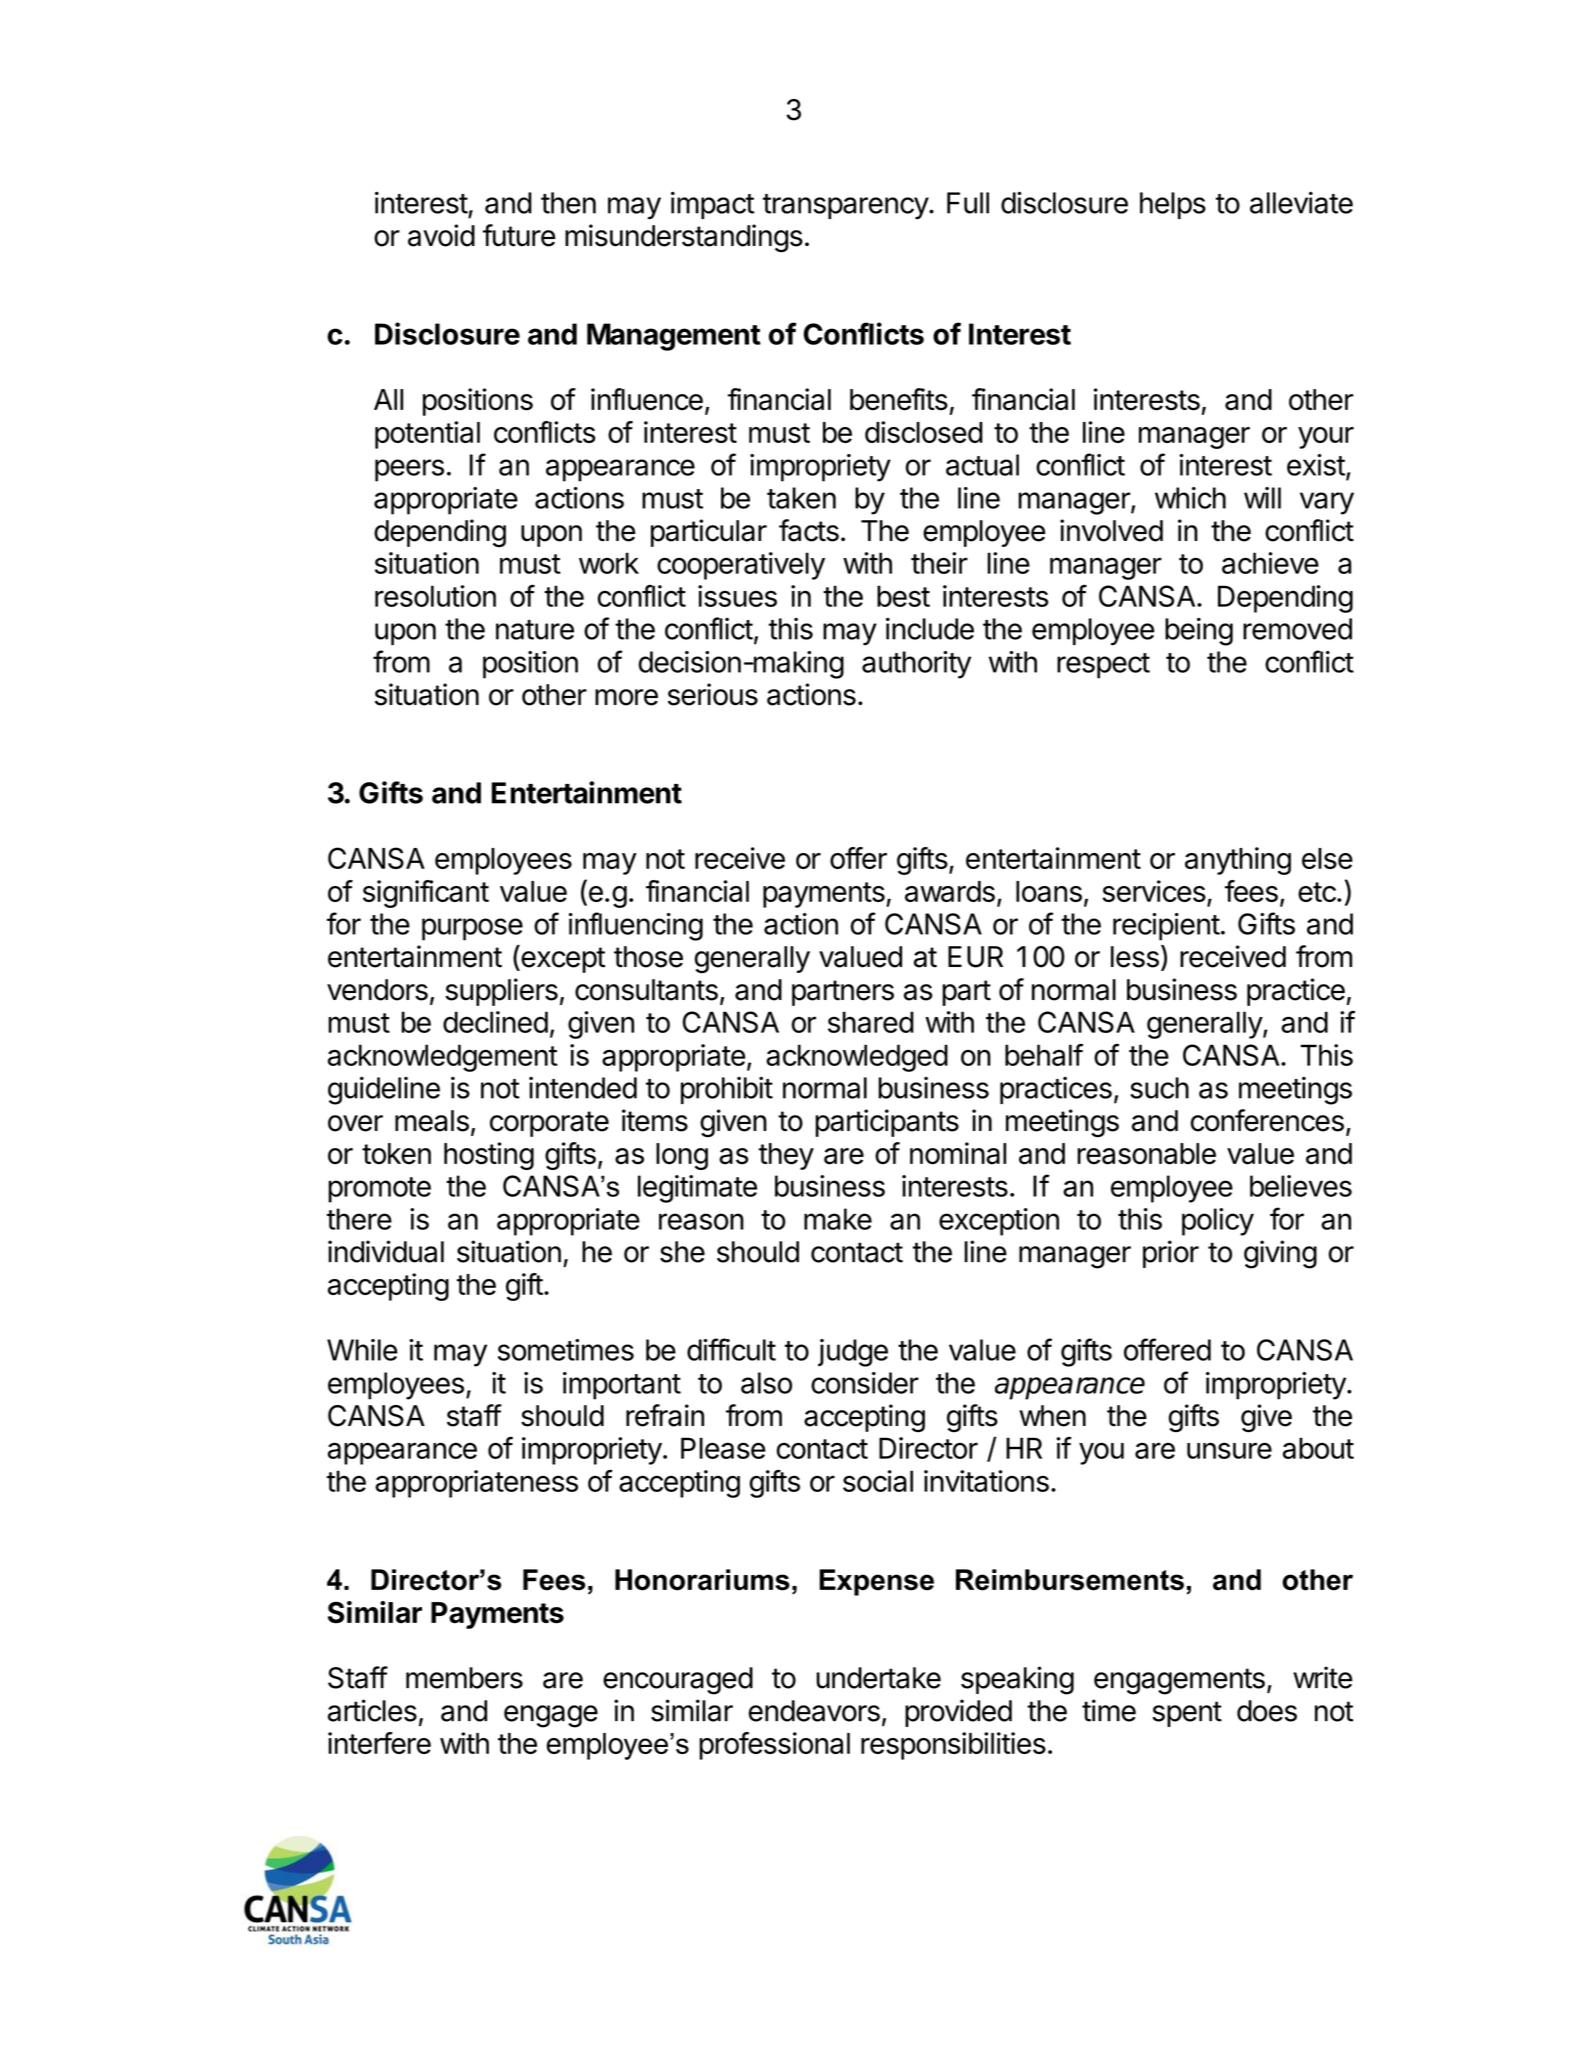  I want to click on hosting, so click(489, 1156).
